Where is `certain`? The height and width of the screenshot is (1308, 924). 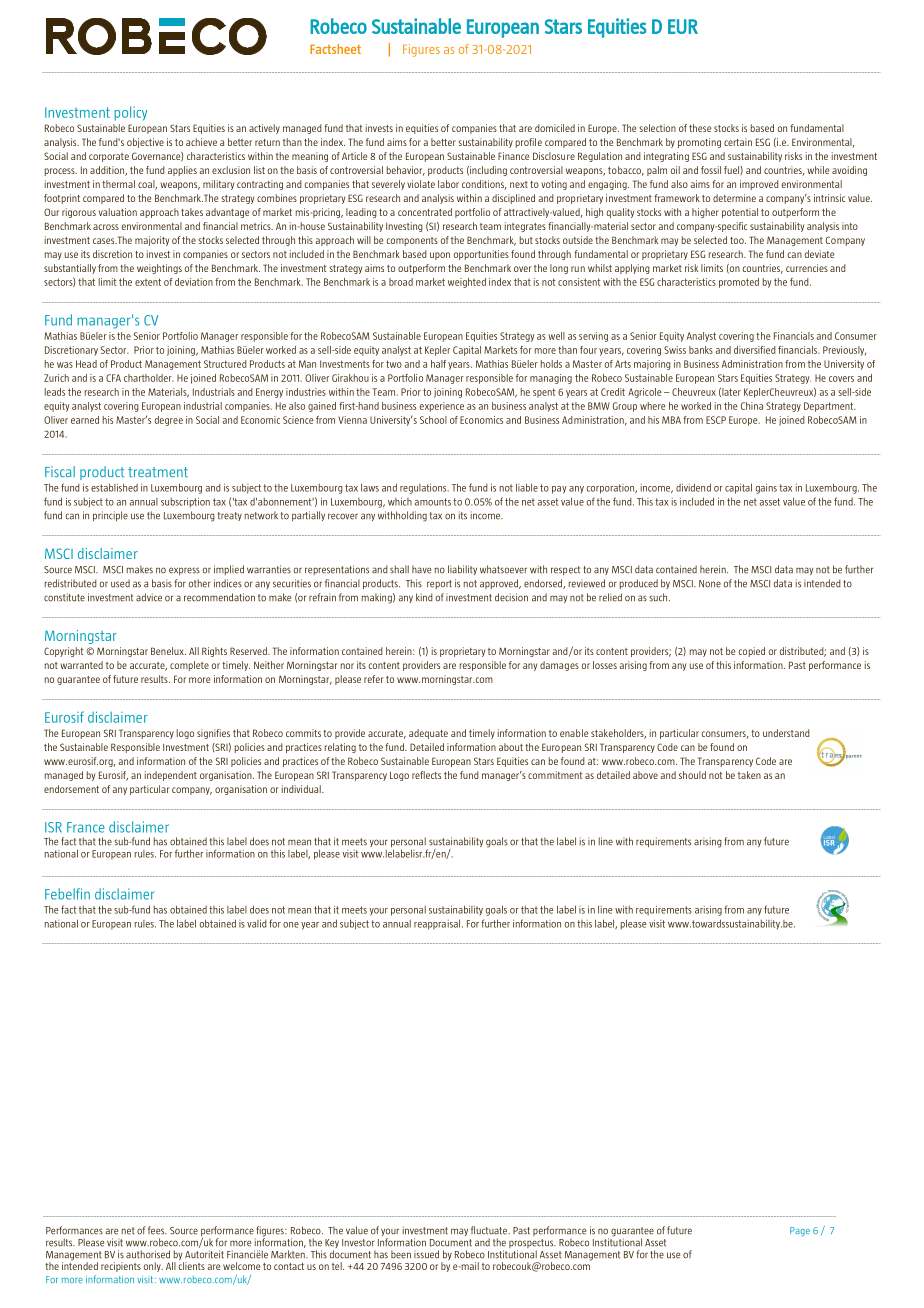 certain is located at coordinates (738, 142).
